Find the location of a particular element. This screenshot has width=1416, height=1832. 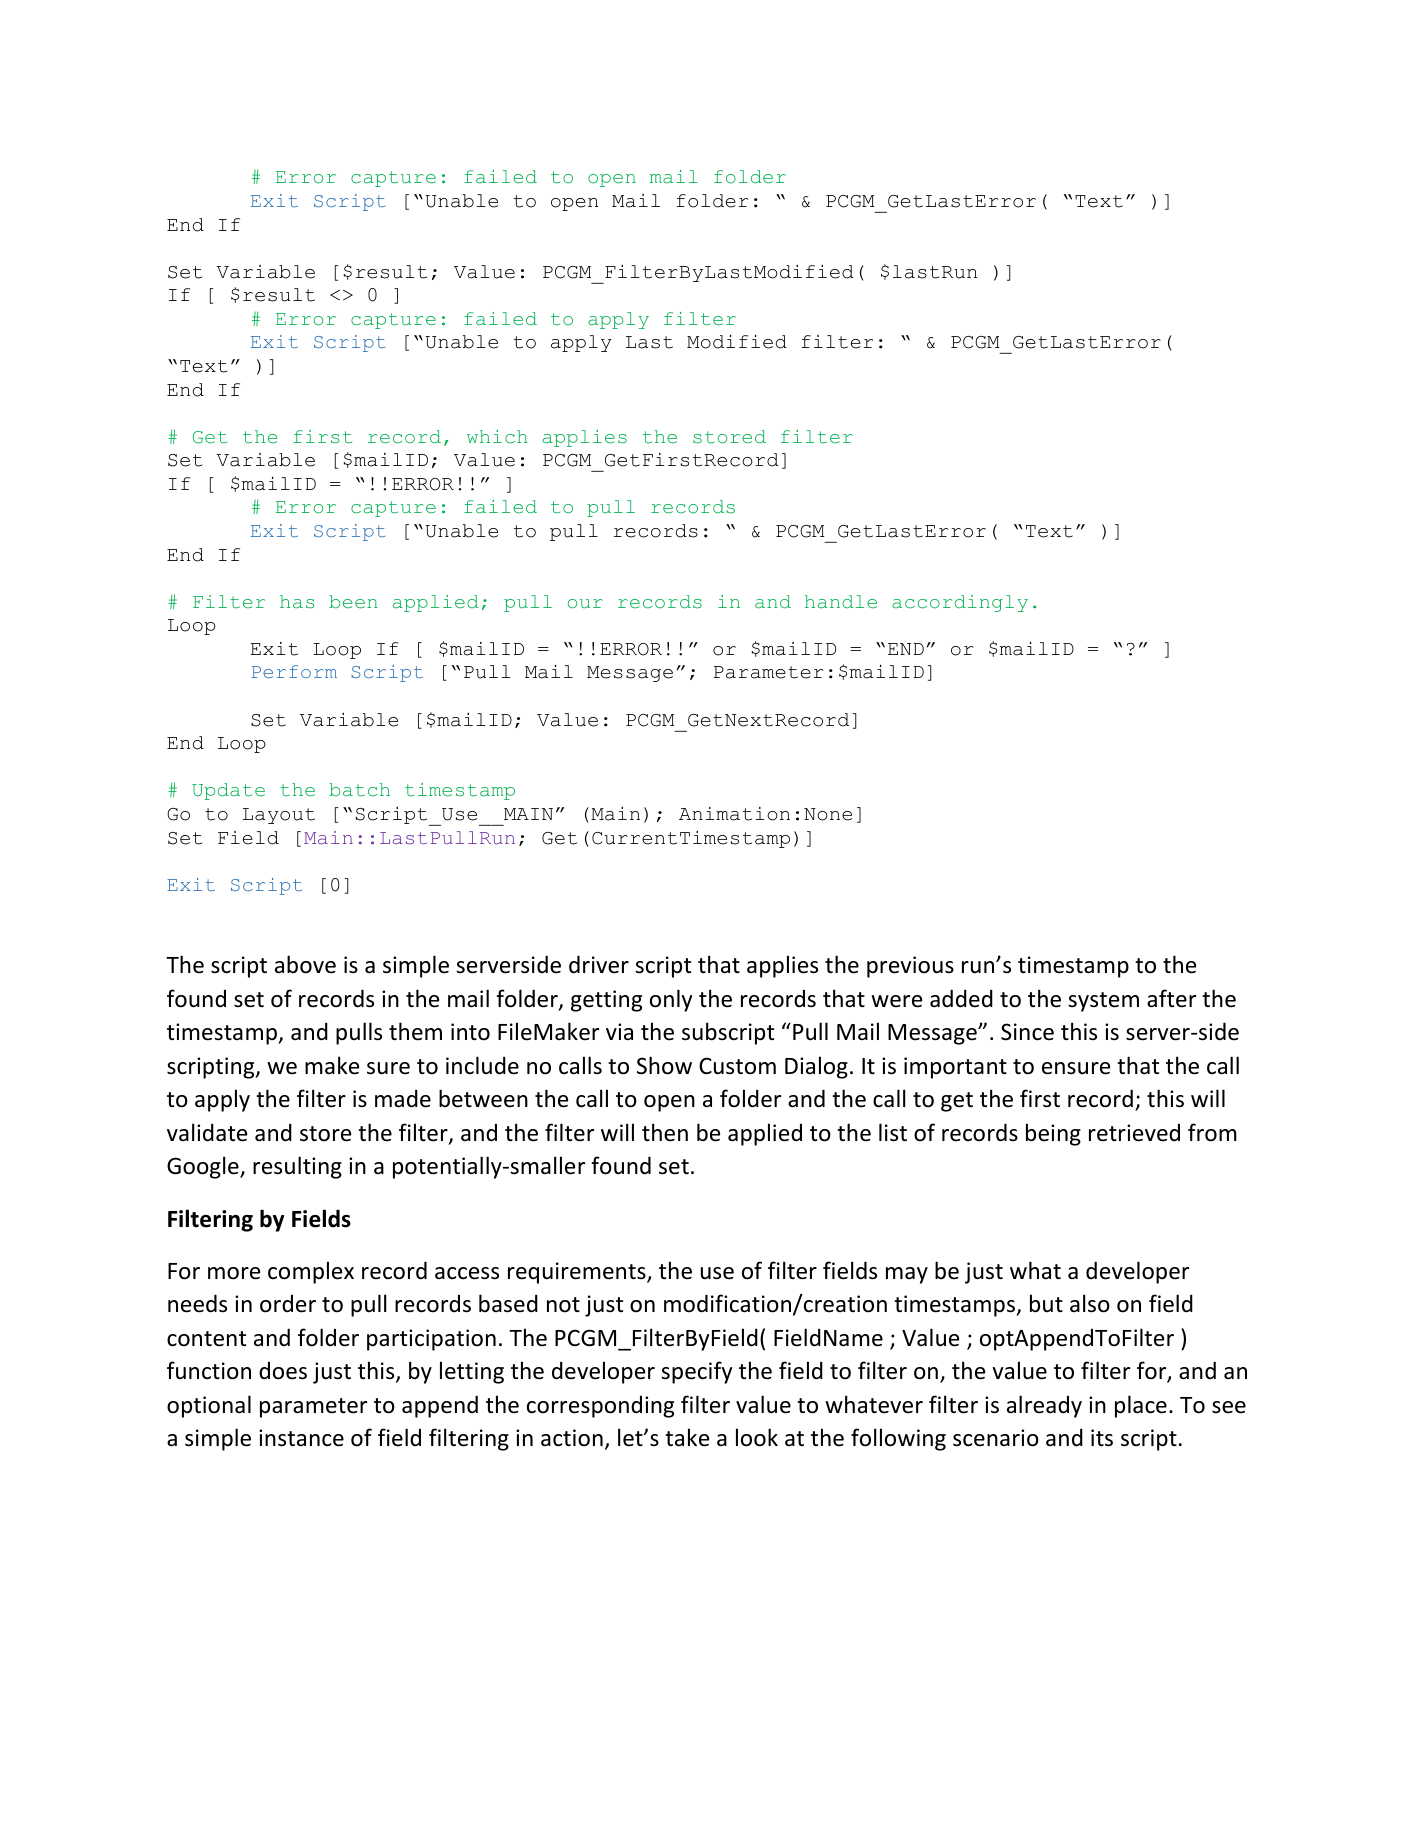

instance is located at coordinates (301, 1438).
